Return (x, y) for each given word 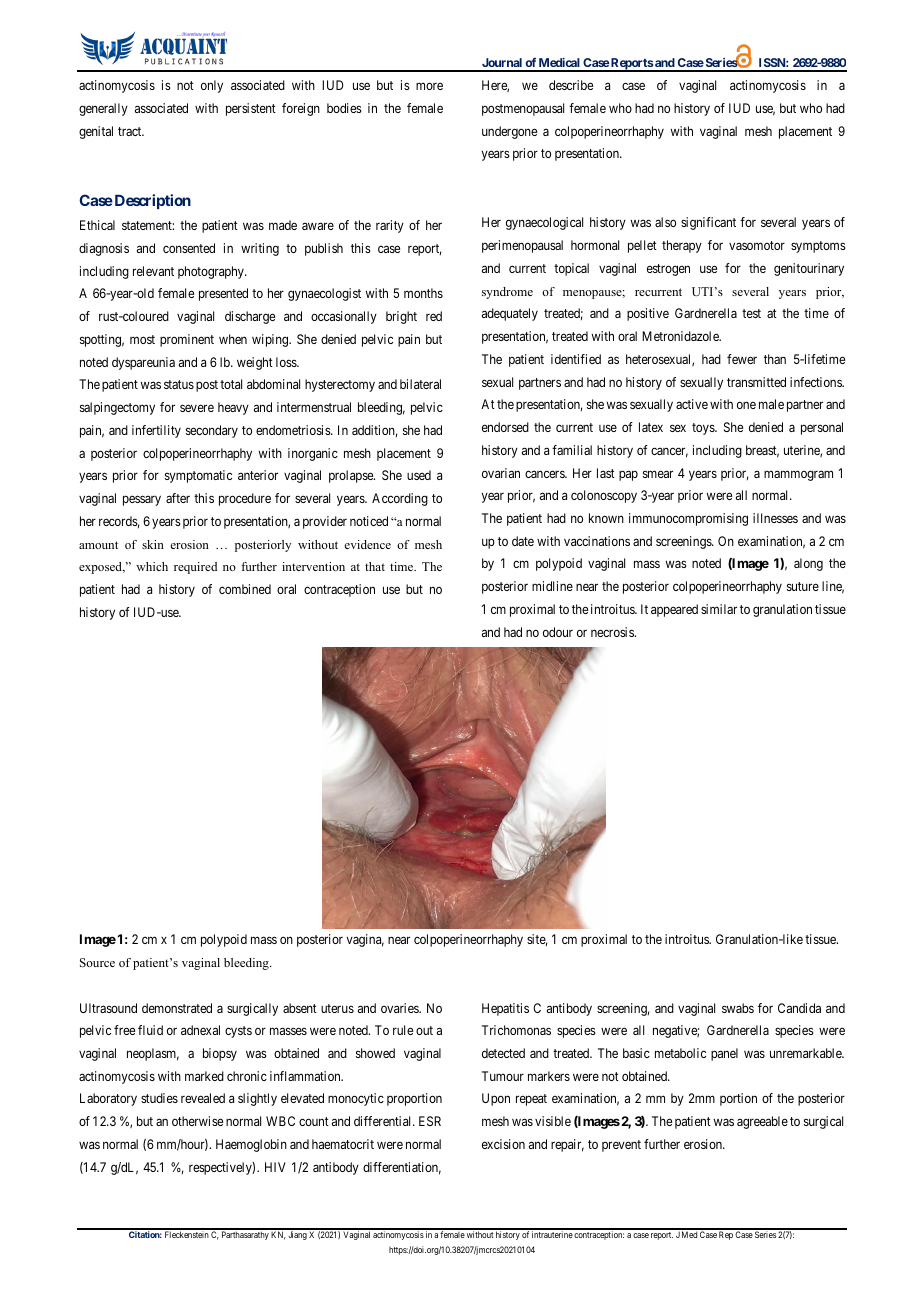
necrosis (613, 632)
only (212, 86)
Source (97, 962)
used (419, 475)
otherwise (197, 1121)
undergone (509, 132)
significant (708, 223)
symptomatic (198, 476)
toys (704, 429)
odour (558, 632)
